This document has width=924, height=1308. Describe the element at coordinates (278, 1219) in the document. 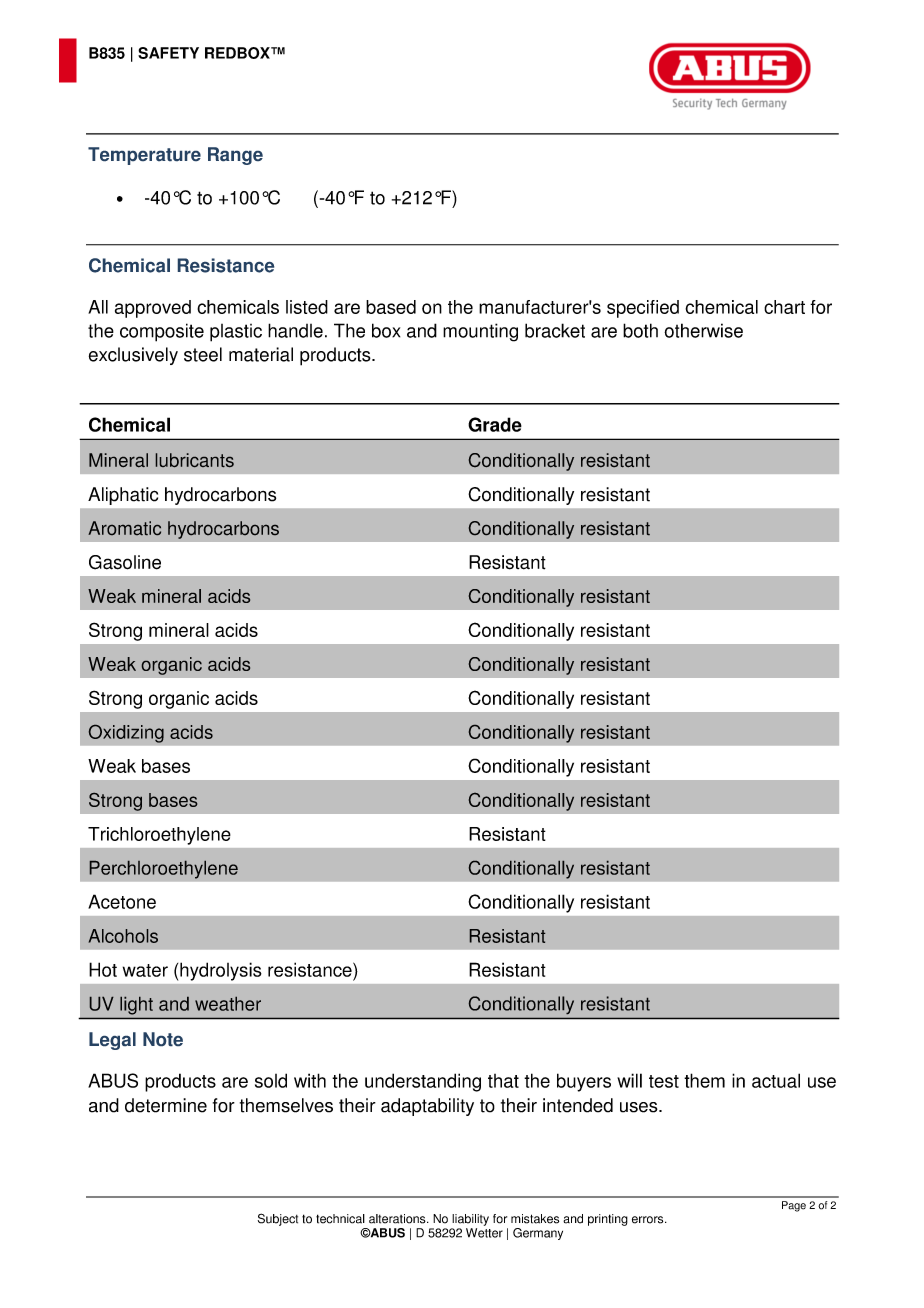

I see `Subject` at that location.
